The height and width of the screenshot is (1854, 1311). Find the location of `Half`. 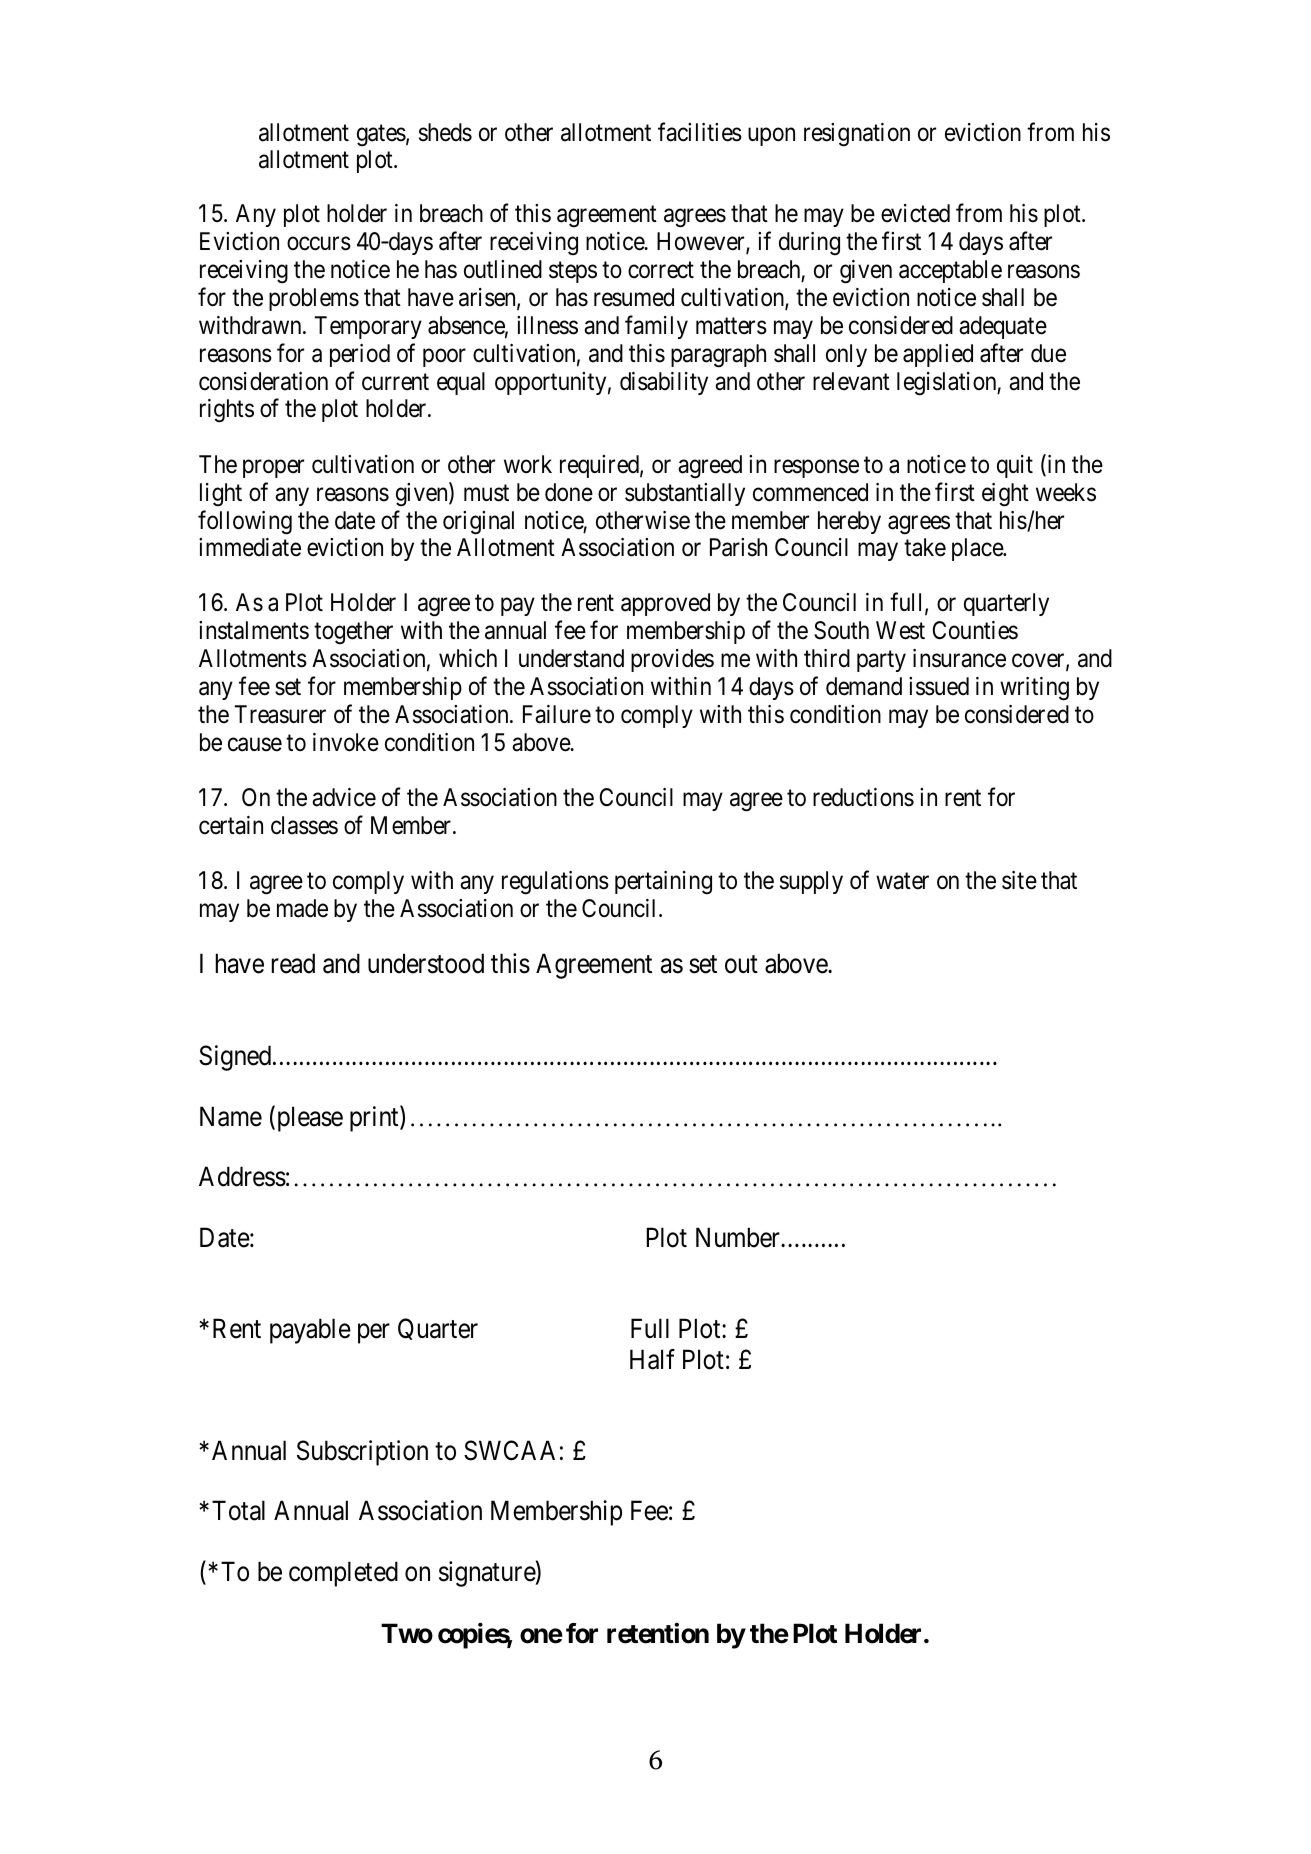

Half is located at coordinates (652, 1359).
